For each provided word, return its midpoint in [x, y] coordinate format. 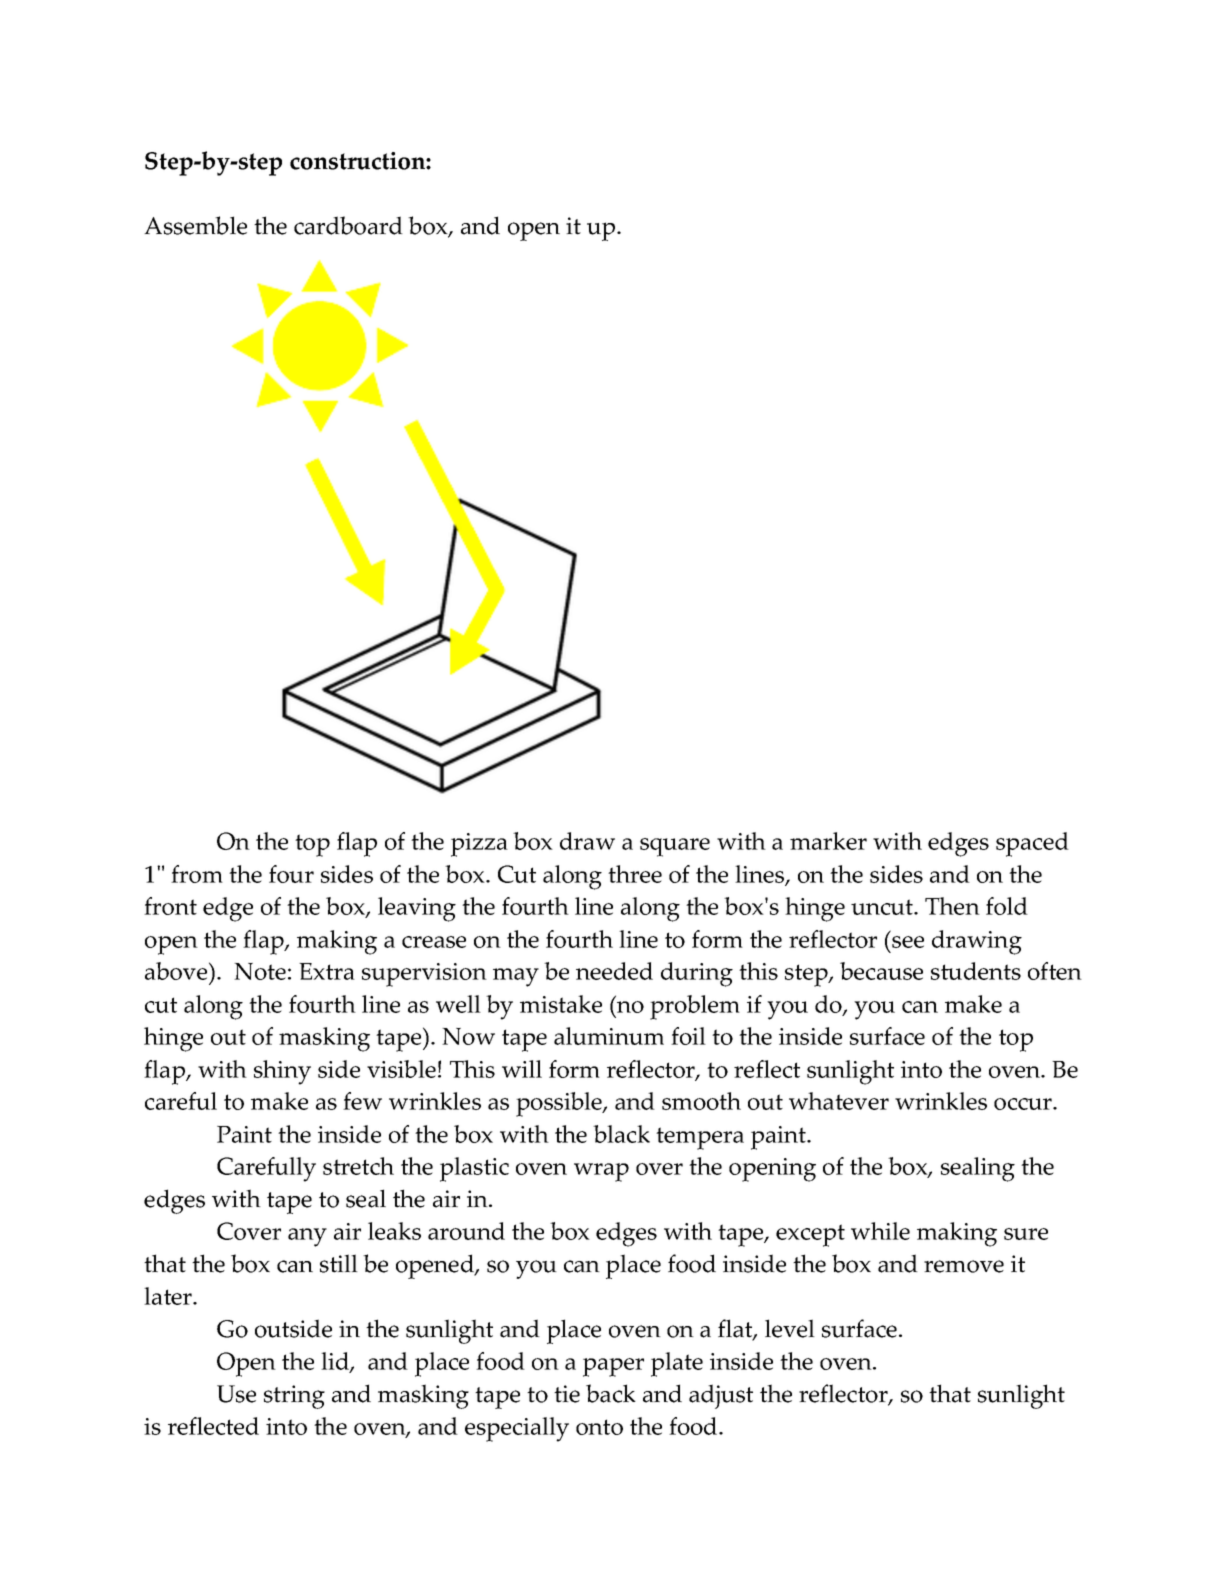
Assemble [195, 225]
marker [828, 841]
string [294, 1397]
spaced [1032, 844]
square [675, 847]
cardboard [348, 225]
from [197, 874]
